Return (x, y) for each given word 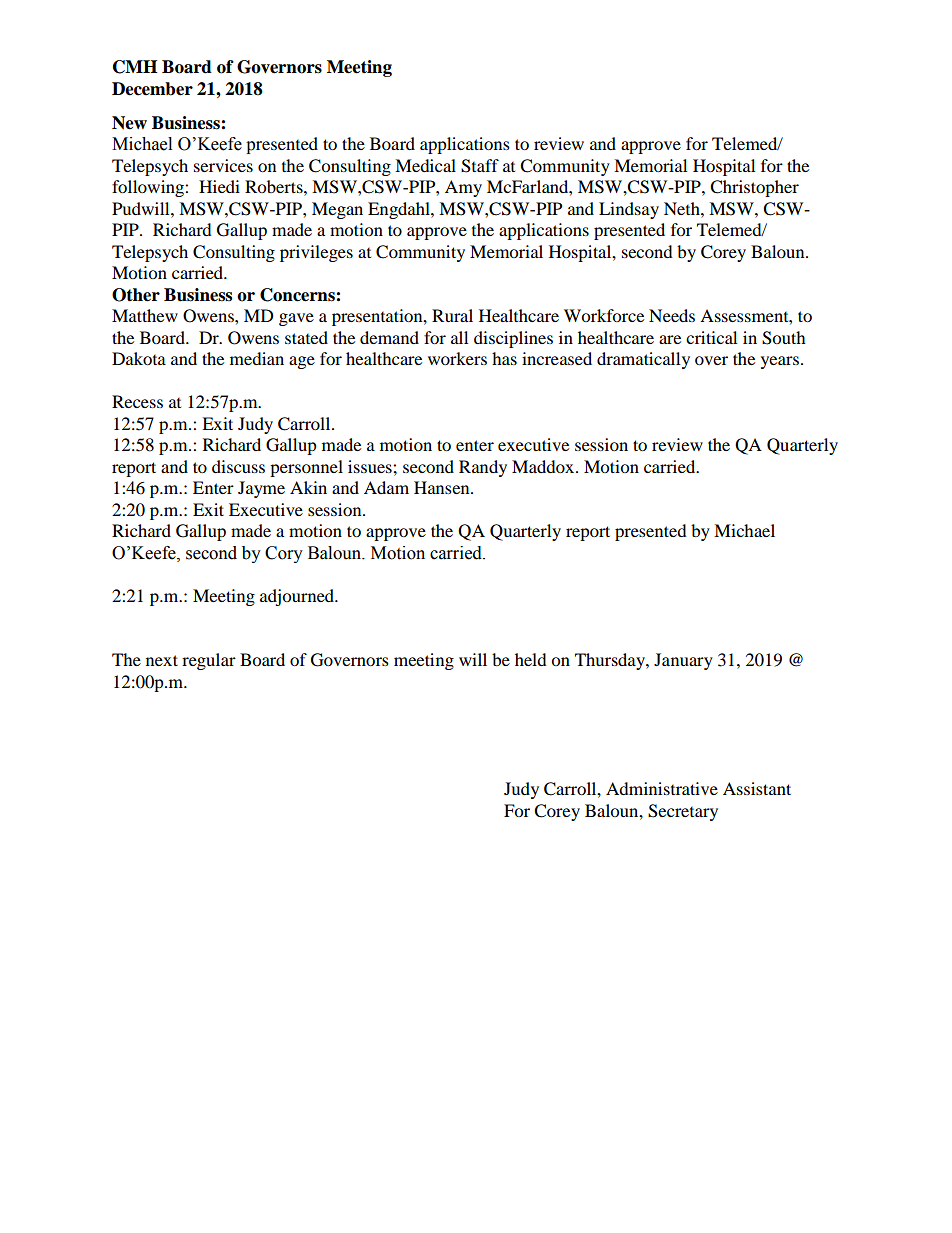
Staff (480, 166)
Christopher (754, 188)
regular (209, 661)
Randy (483, 468)
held (531, 659)
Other (136, 295)
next (162, 660)
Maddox (543, 466)
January (683, 661)
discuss (238, 466)
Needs (672, 315)
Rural (452, 315)
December (152, 89)
